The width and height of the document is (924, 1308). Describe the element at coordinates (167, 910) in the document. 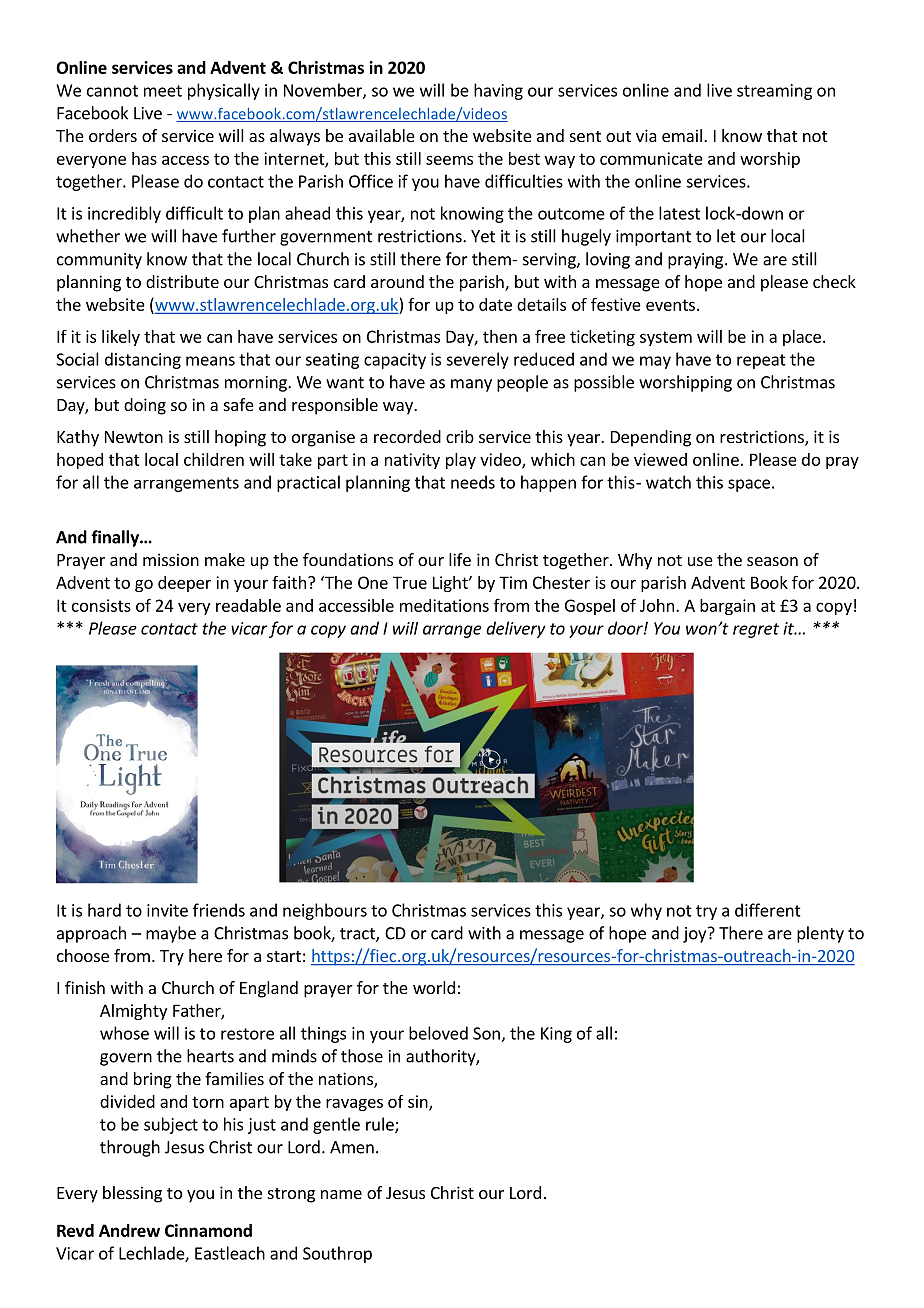

I see `invite` at that location.
